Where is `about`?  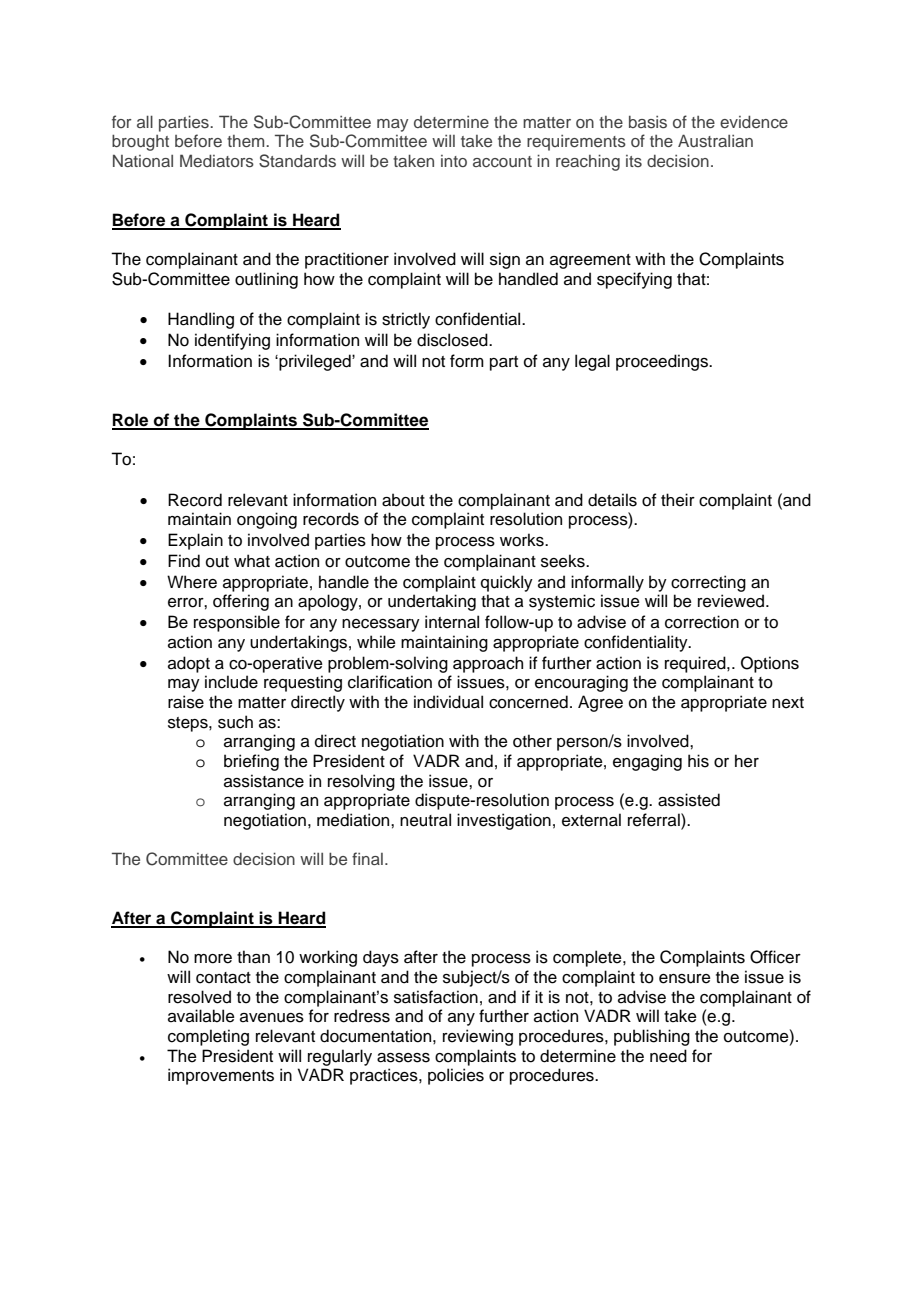
about is located at coordinates (403, 500).
